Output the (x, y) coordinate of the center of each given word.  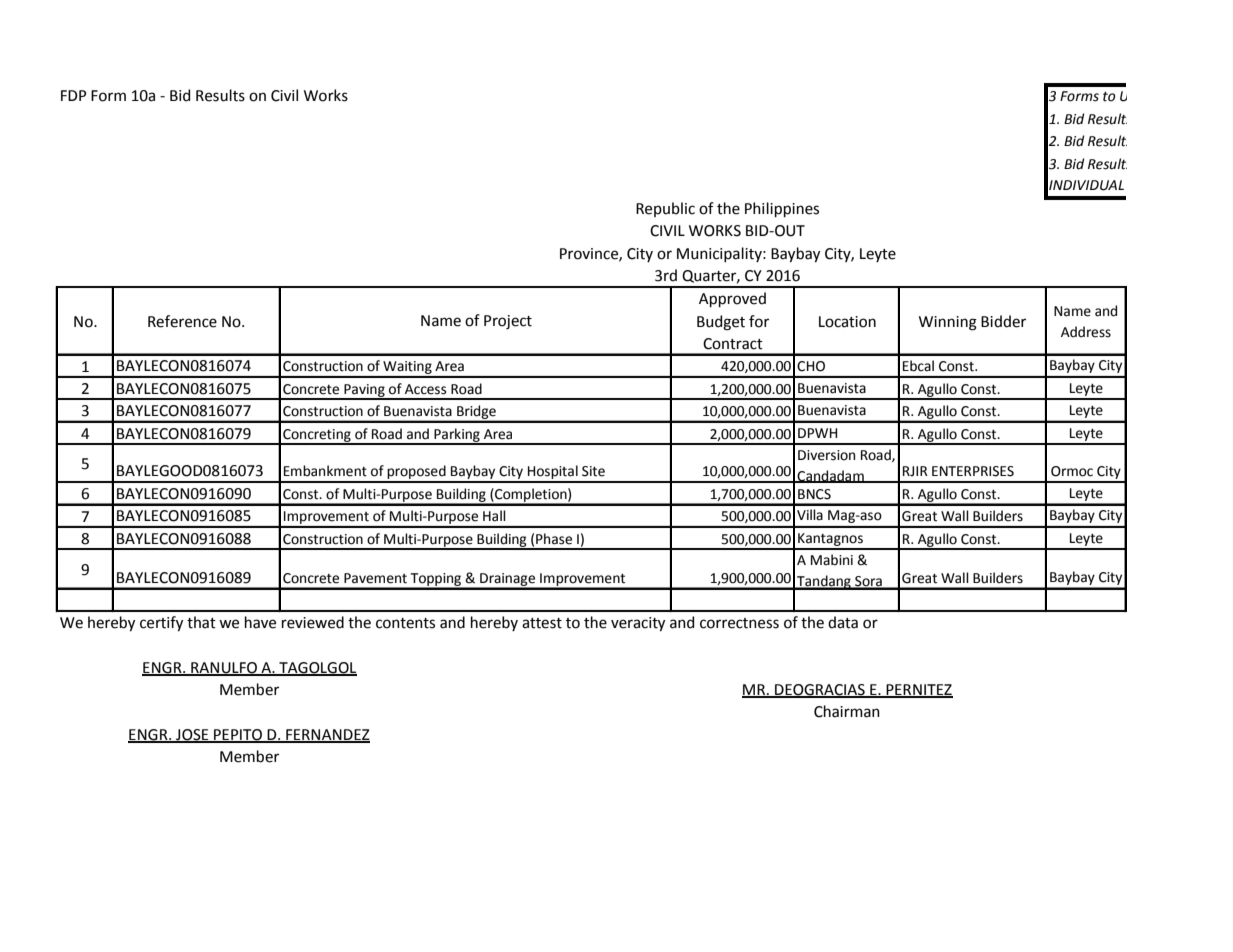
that (201, 622)
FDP (73, 95)
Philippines (782, 209)
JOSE (192, 735)
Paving (364, 391)
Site (593, 471)
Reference (182, 321)
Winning (948, 323)
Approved (732, 299)
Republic (665, 209)
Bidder (1003, 321)
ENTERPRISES (973, 471)
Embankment (325, 471)
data (843, 622)
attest (542, 623)
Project (508, 322)
